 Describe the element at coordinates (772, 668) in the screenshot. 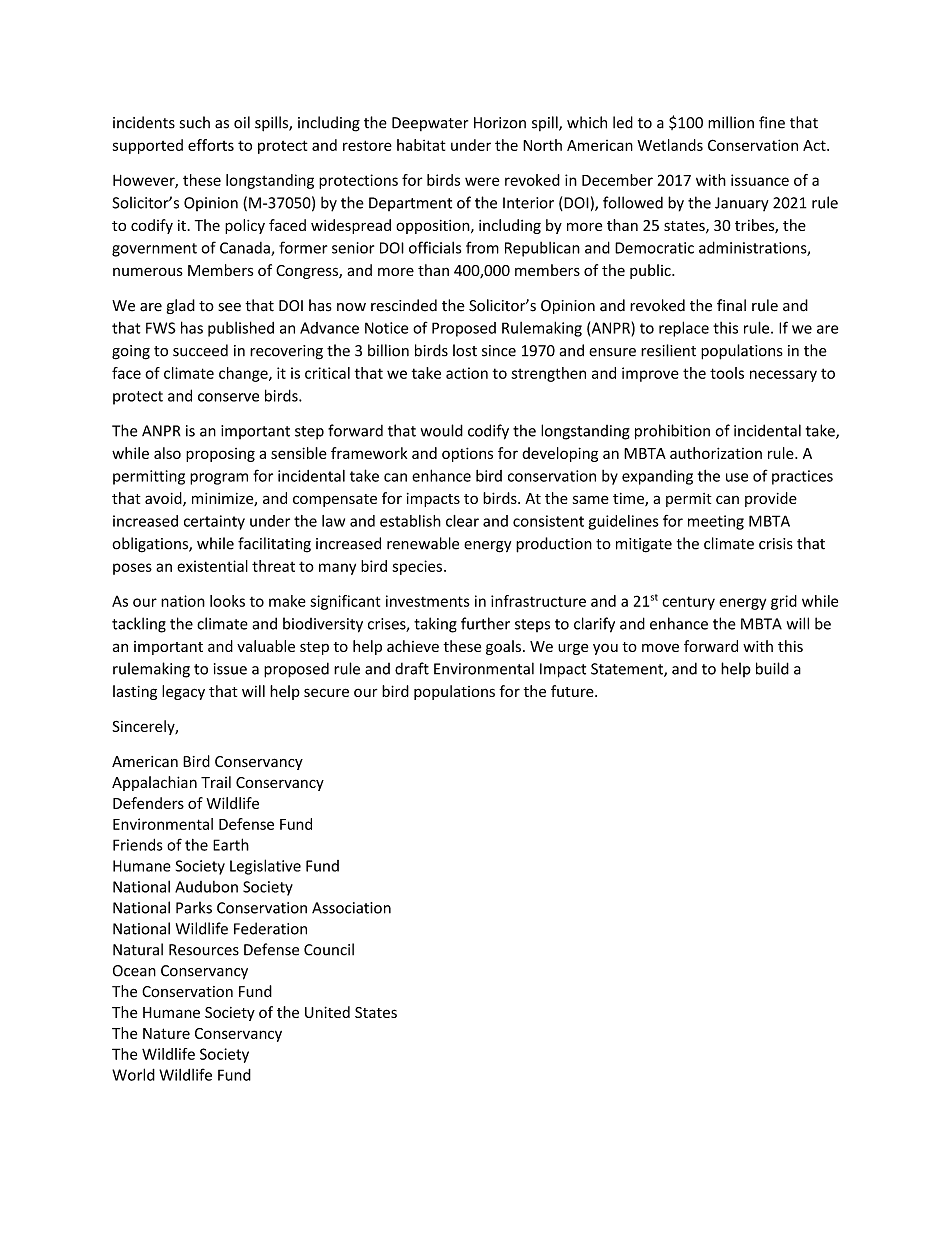

I see `build` at that location.
